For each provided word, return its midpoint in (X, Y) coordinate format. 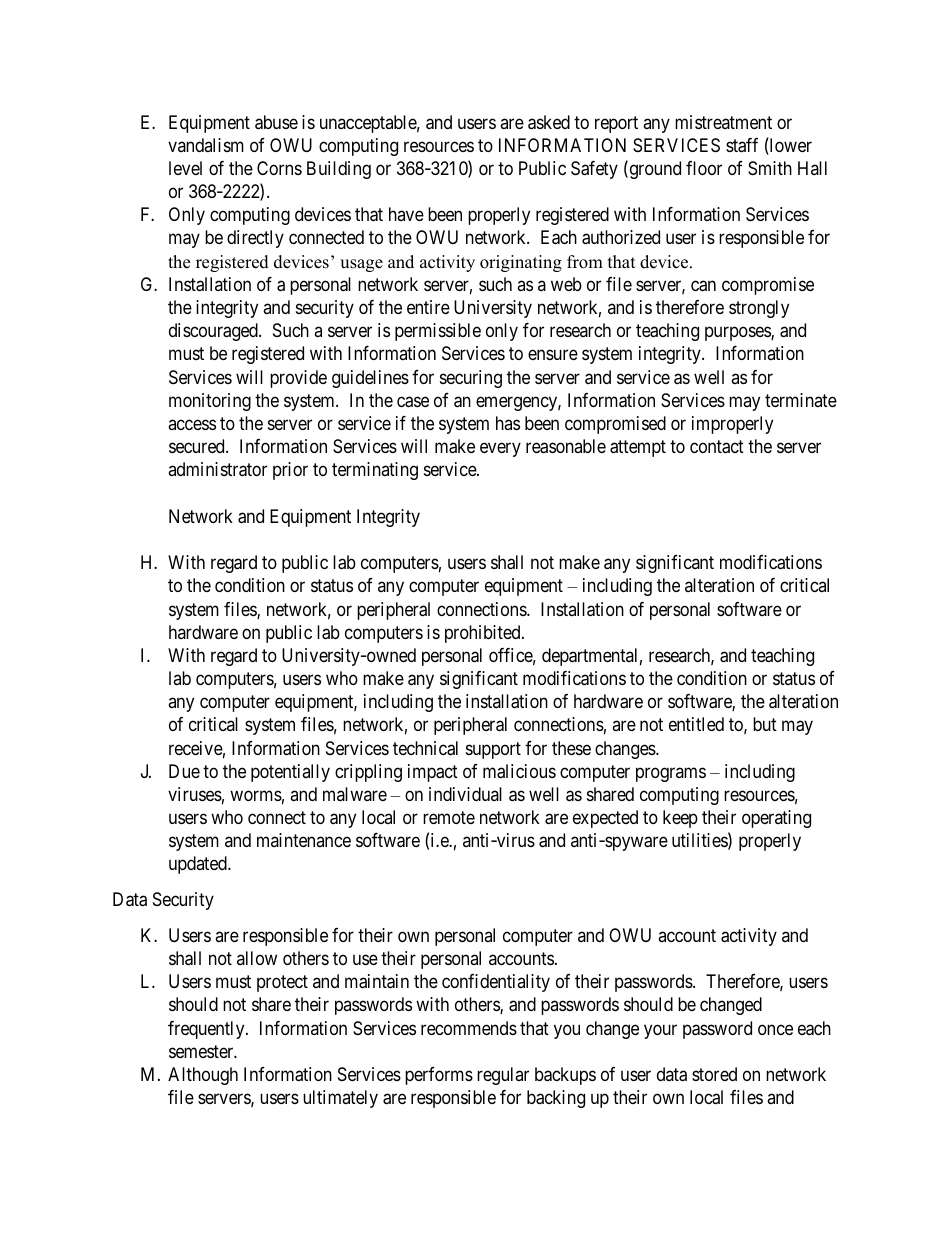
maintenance (304, 840)
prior (290, 471)
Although (203, 1076)
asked (549, 122)
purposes (738, 334)
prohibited (484, 634)
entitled (696, 724)
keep (680, 819)
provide (298, 379)
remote (449, 817)
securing (471, 379)
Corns (279, 168)
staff (742, 145)
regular (503, 1076)
